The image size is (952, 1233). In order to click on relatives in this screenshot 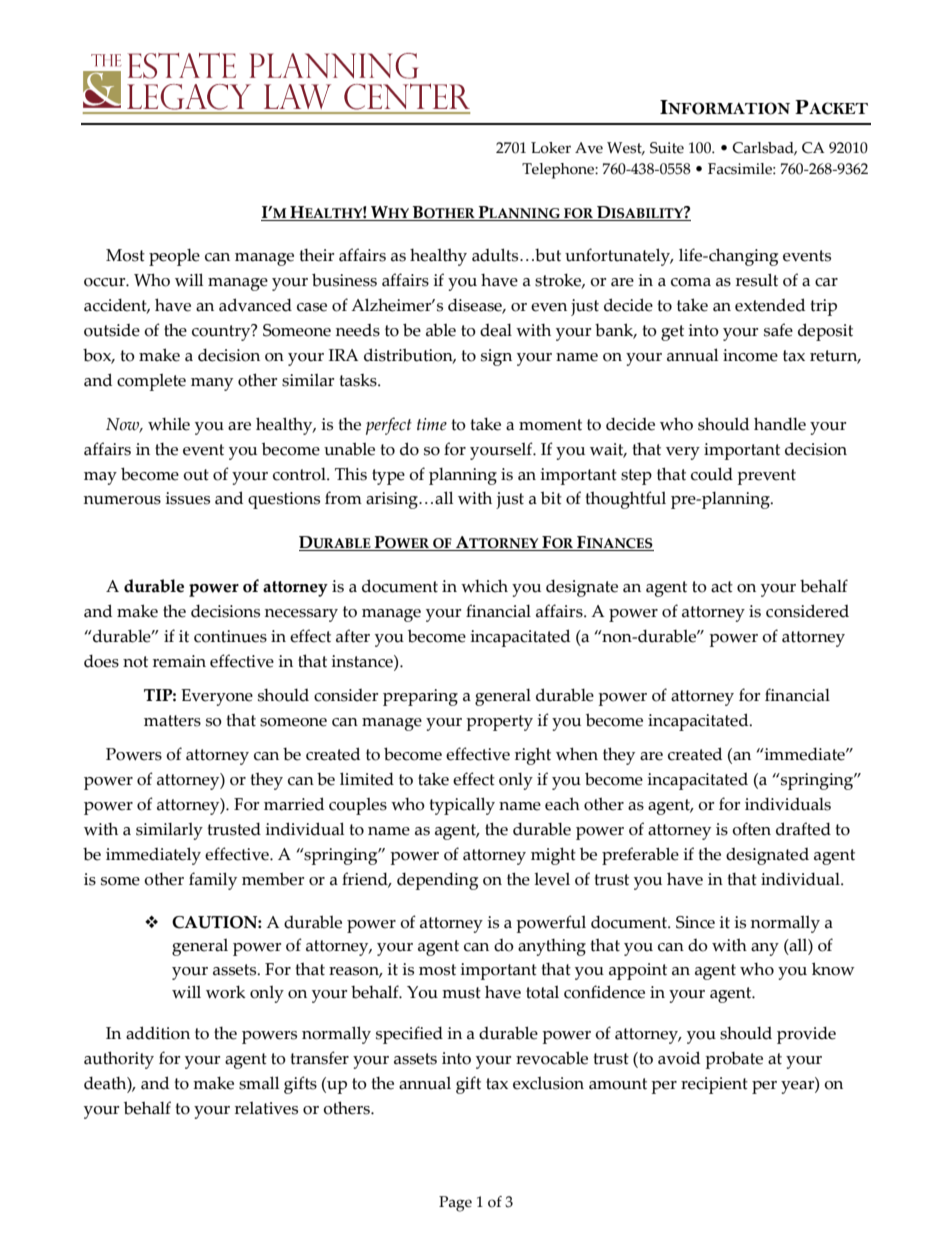, I will do `click(266, 1108)`.
